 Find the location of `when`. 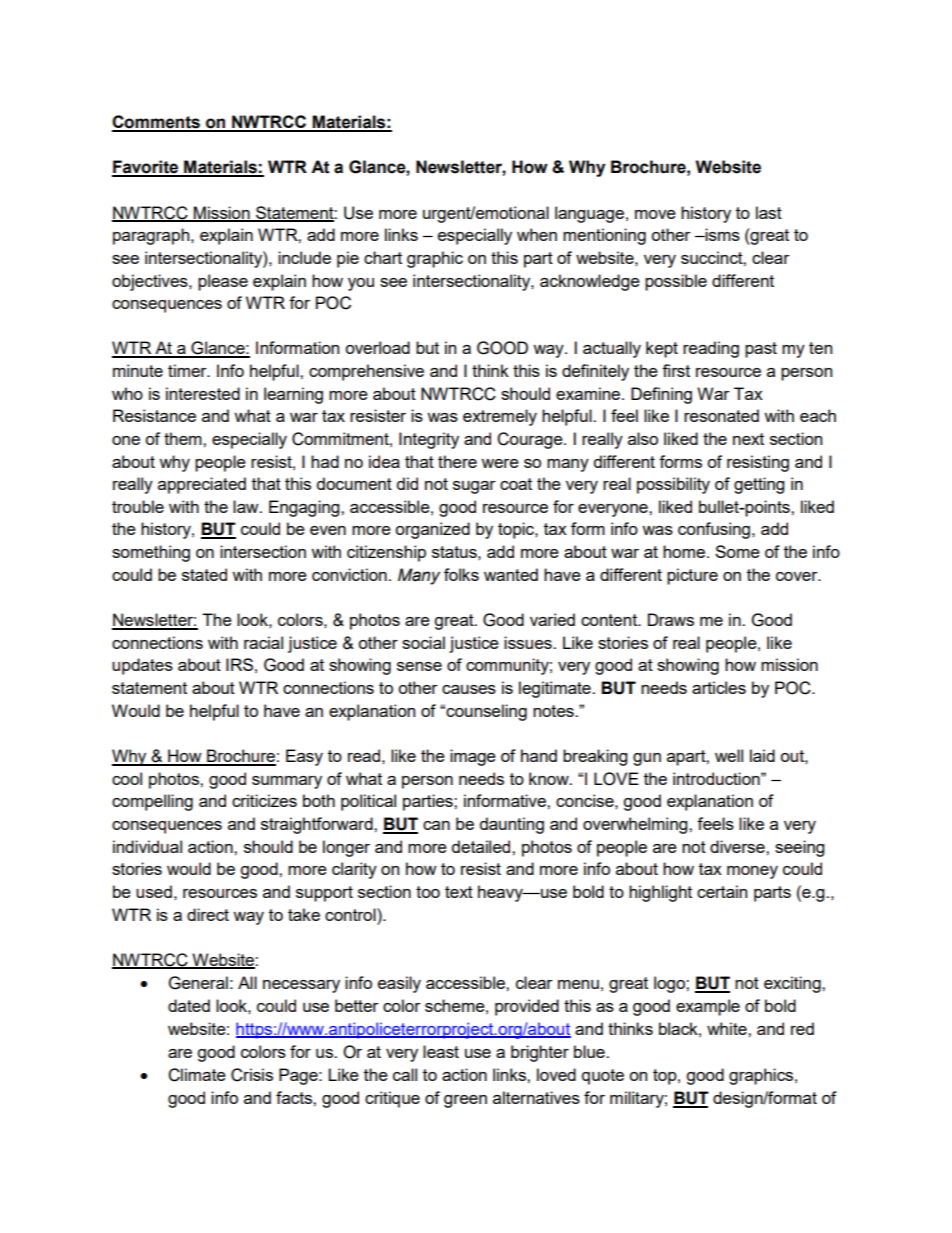

when is located at coordinates (537, 234).
